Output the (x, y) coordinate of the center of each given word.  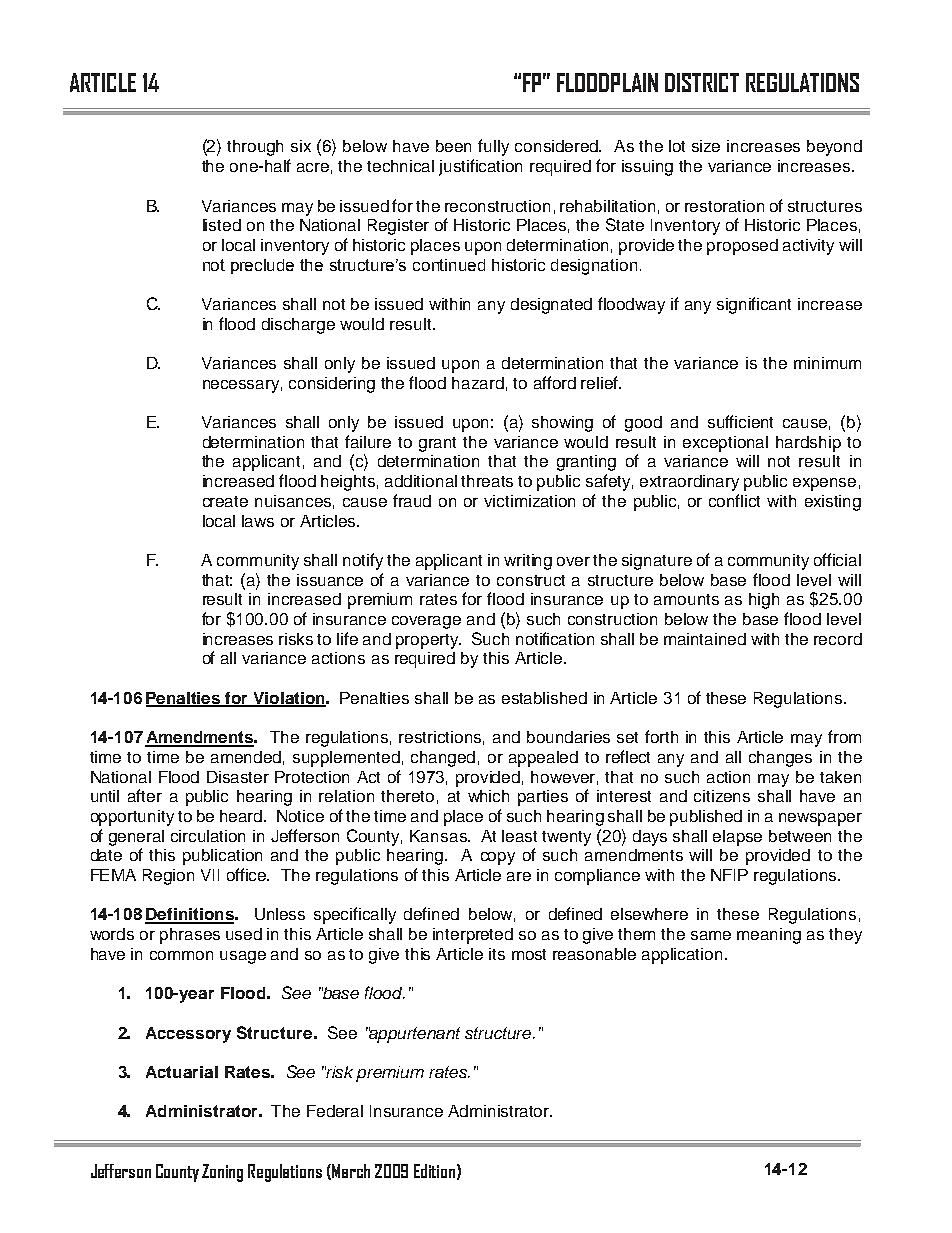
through (255, 148)
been (453, 146)
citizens (722, 796)
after (145, 795)
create (225, 501)
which (488, 796)
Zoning (222, 1173)
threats (487, 481)
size (706, 146)
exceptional (725, 444)
